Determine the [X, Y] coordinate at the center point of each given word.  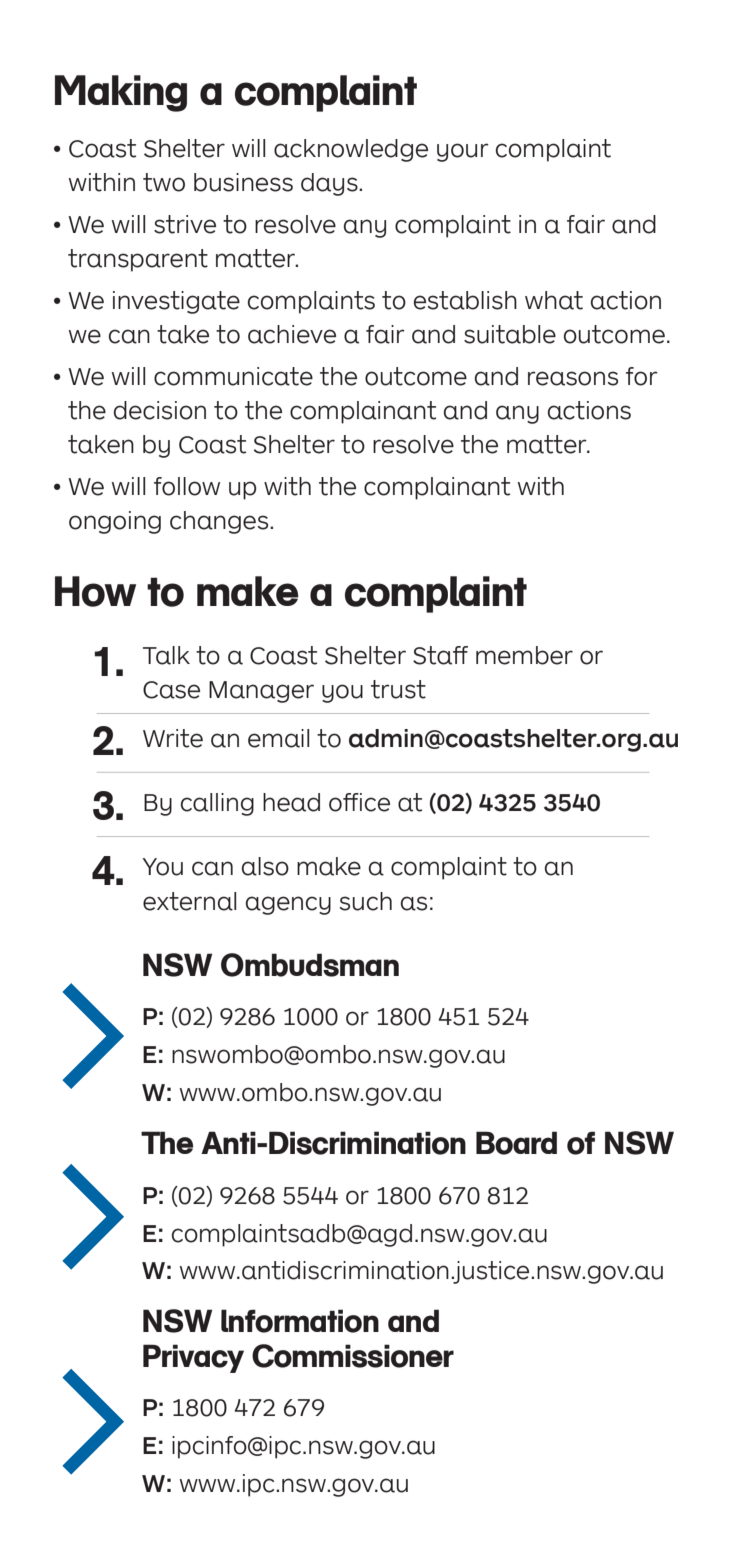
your [463, 152]
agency [288, 905]
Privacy [193, 1358]
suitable [510, 334]
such [366, 901]
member [524, 655]
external [189, 901]
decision [160, 410]
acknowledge [351, 150]
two [164, 182]
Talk [166, 655]
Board [516, 1143]
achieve [292, 334]
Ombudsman [310, 965]
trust [398, 689]
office [359, 802]
